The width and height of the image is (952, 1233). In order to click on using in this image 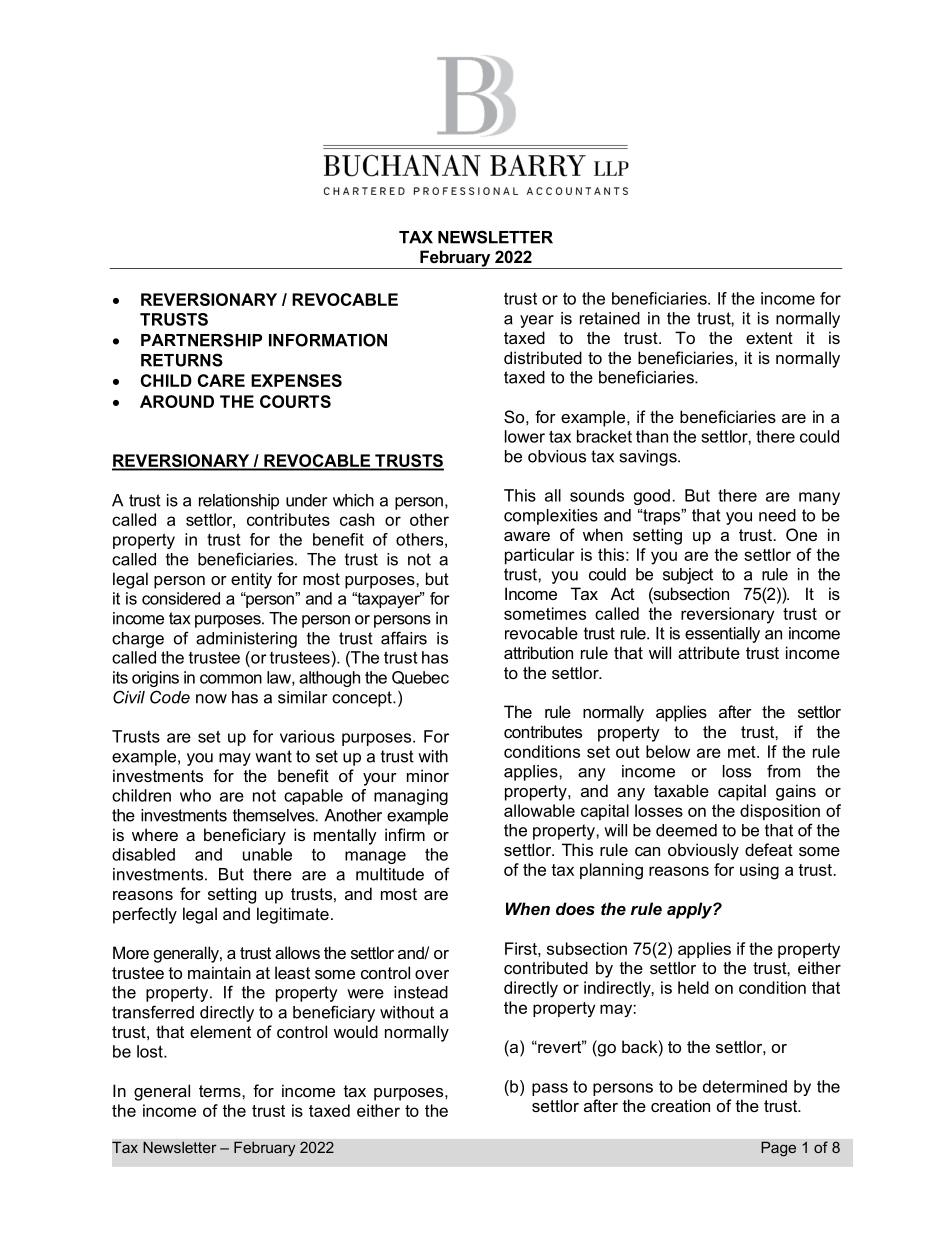, I will do `click(759, 871)`.
